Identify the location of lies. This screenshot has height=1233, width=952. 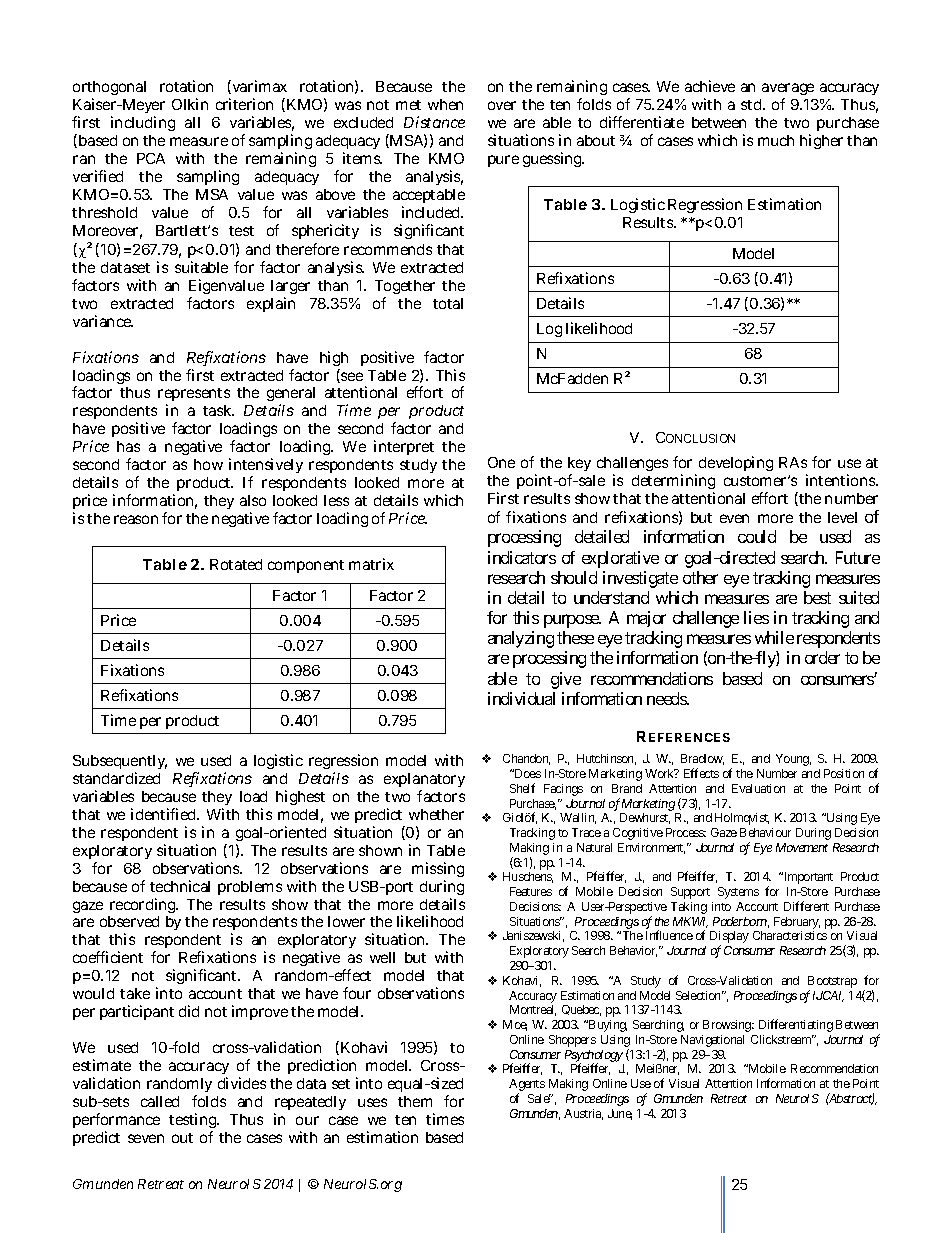
(756, 617).
